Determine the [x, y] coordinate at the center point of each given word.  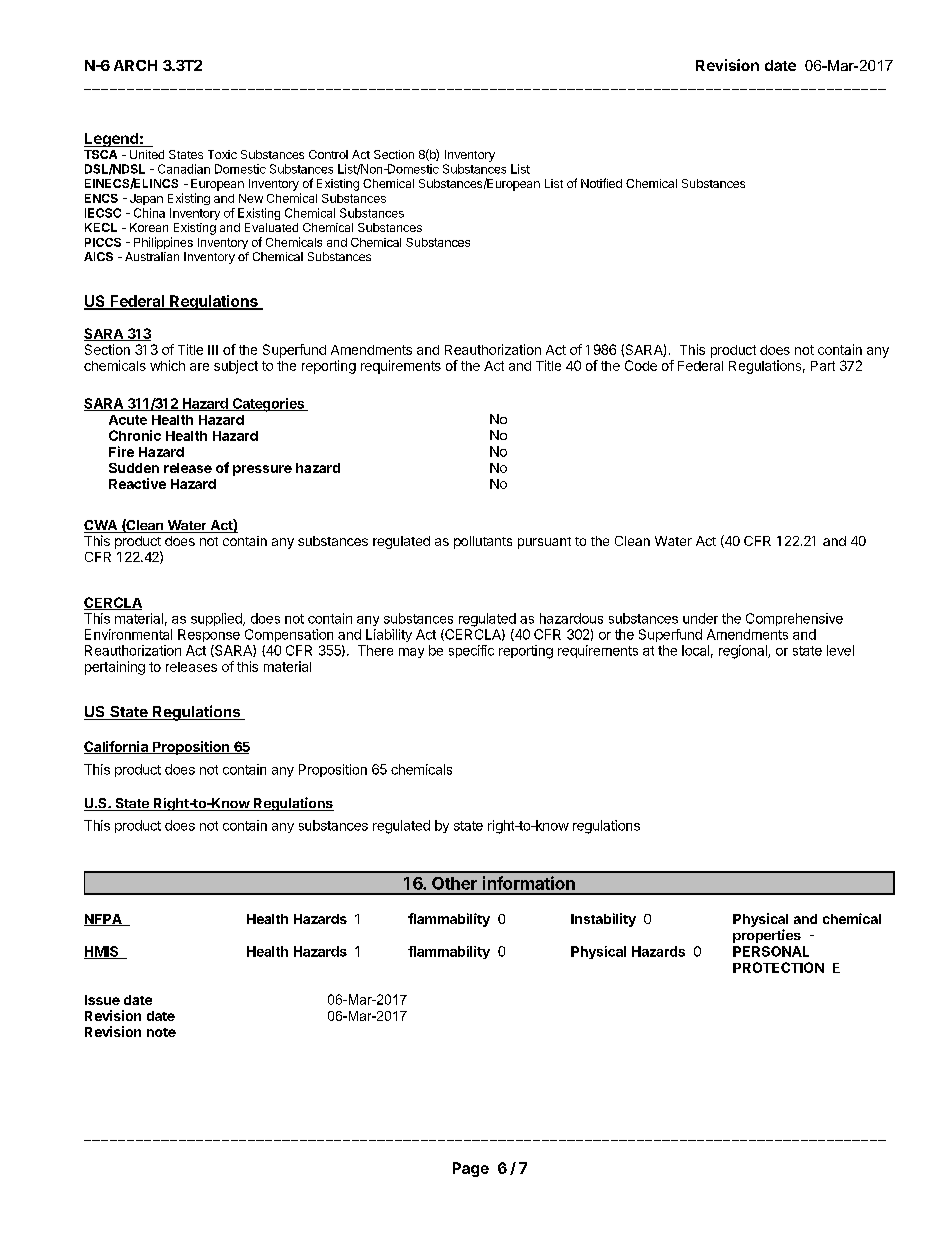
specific [471, 651]
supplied [217, 619]
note [161, 1032]
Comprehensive [794, 619]
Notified [601, 183]
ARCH [135, 65]
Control [328, 154]
